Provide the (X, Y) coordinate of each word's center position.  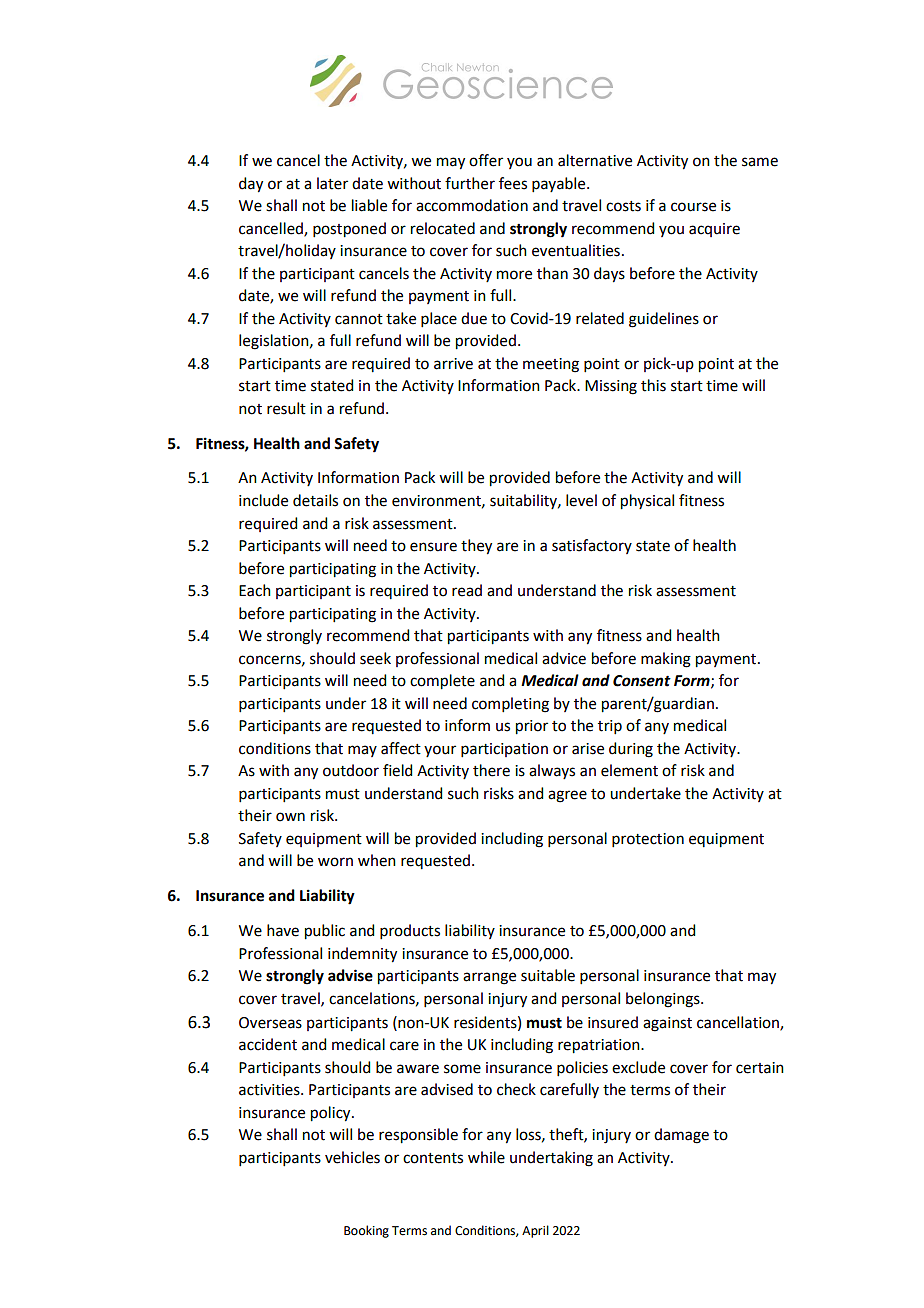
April (535, 1231)
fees (513, 183)
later (332, 183)
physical (647, 502)
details (315, 500)
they (476, 547)
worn (335, 862)
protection (648, 840)
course (693, 207)
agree (567, 796)
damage (681, 1136)
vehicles (352, 1157)
